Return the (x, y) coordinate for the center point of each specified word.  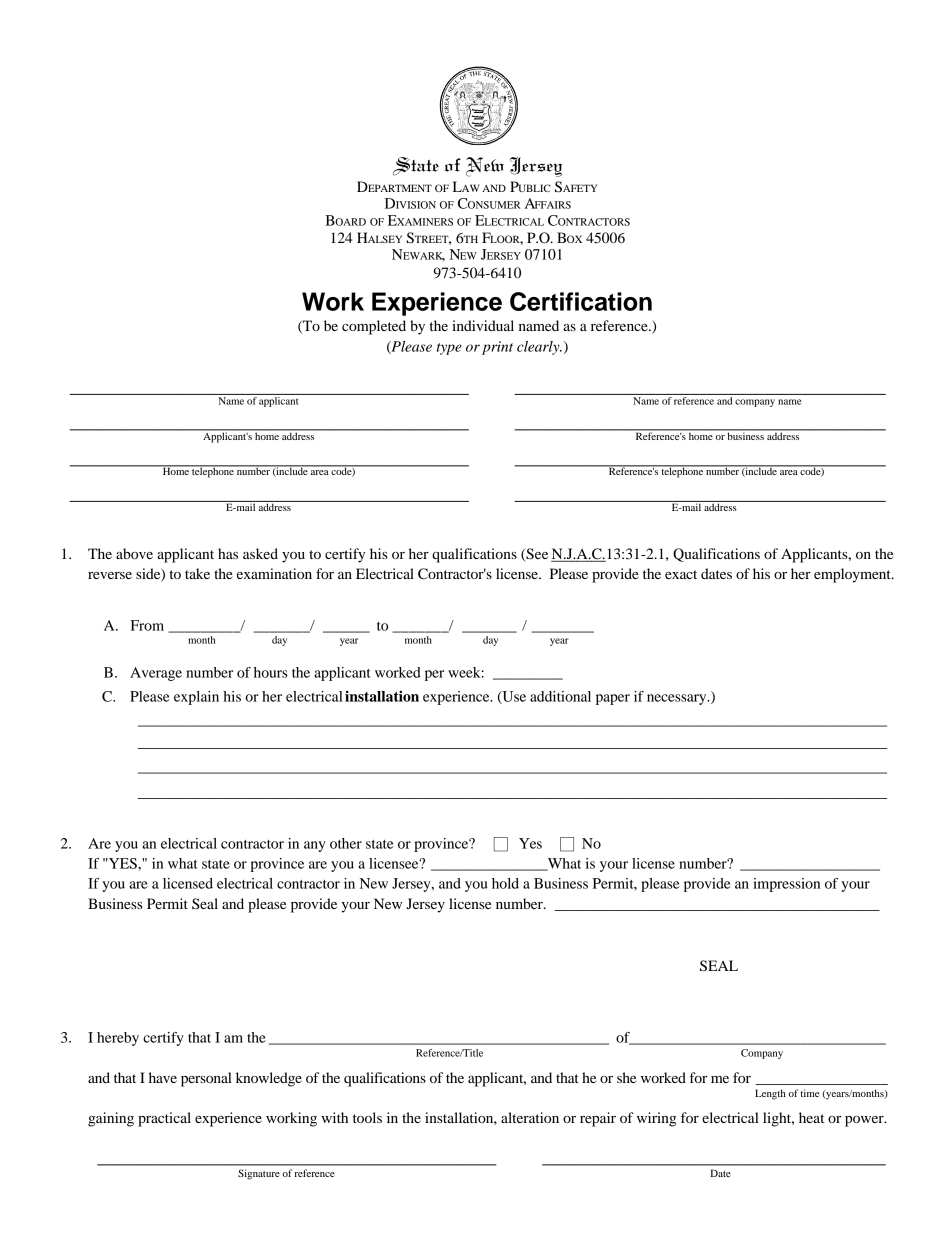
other (346, 843)
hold (505, 883)
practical (164, 1119)
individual (483, 325)
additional (560, 696)
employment (853, 575)
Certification (581, 301)
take (197, 573)
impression (786, 885)
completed (374, 327)
